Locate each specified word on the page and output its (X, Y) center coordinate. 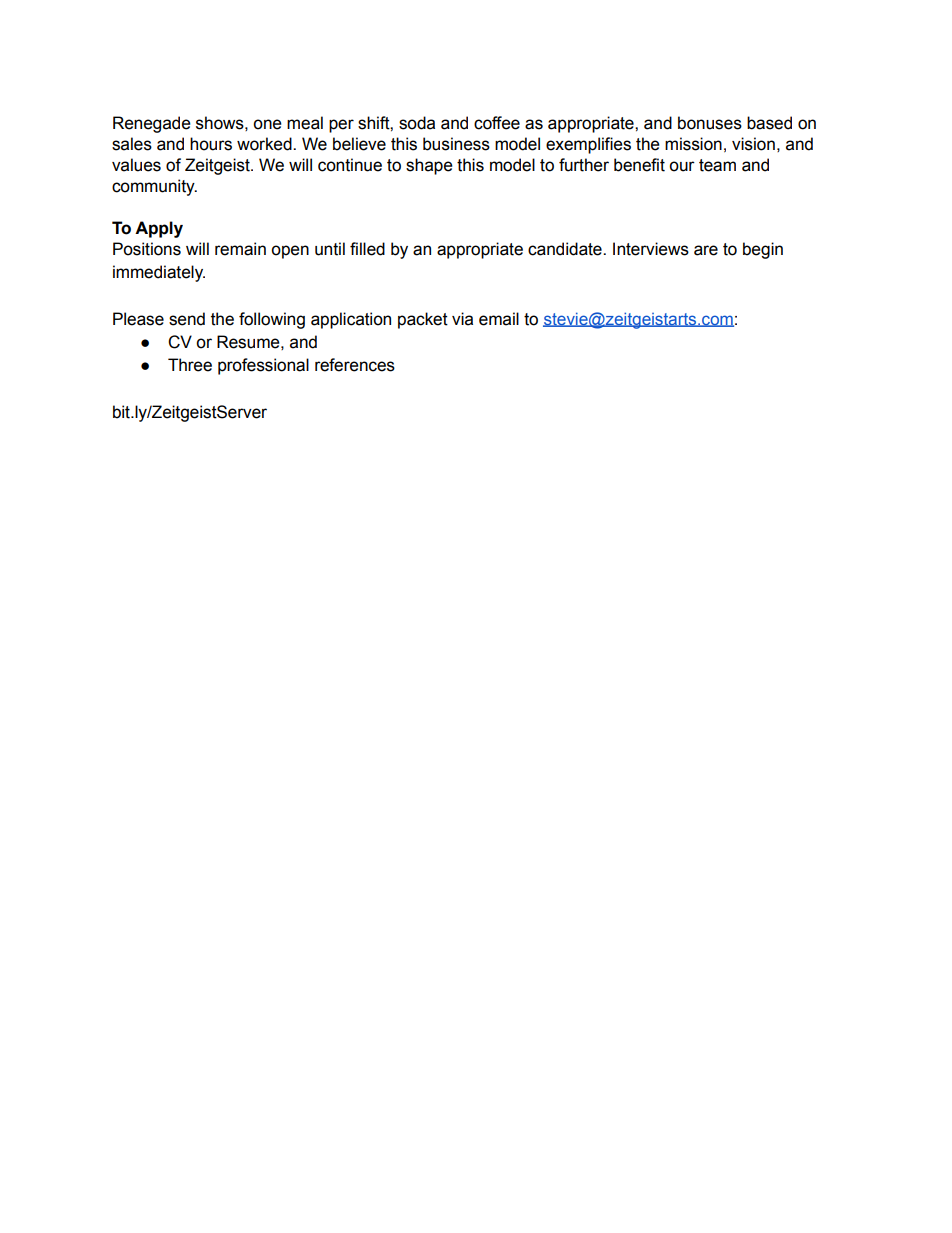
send (187, 319)
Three (190, 365)
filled (367, 249)
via (462, 319)
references (355, 365)
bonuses (710, 123)
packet (423, 320)
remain (240, 249)
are (706, 250)
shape (429, 166)
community (154, 187)
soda (417, 123)
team (717, 165)
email (499, 319)
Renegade (152, 124)
